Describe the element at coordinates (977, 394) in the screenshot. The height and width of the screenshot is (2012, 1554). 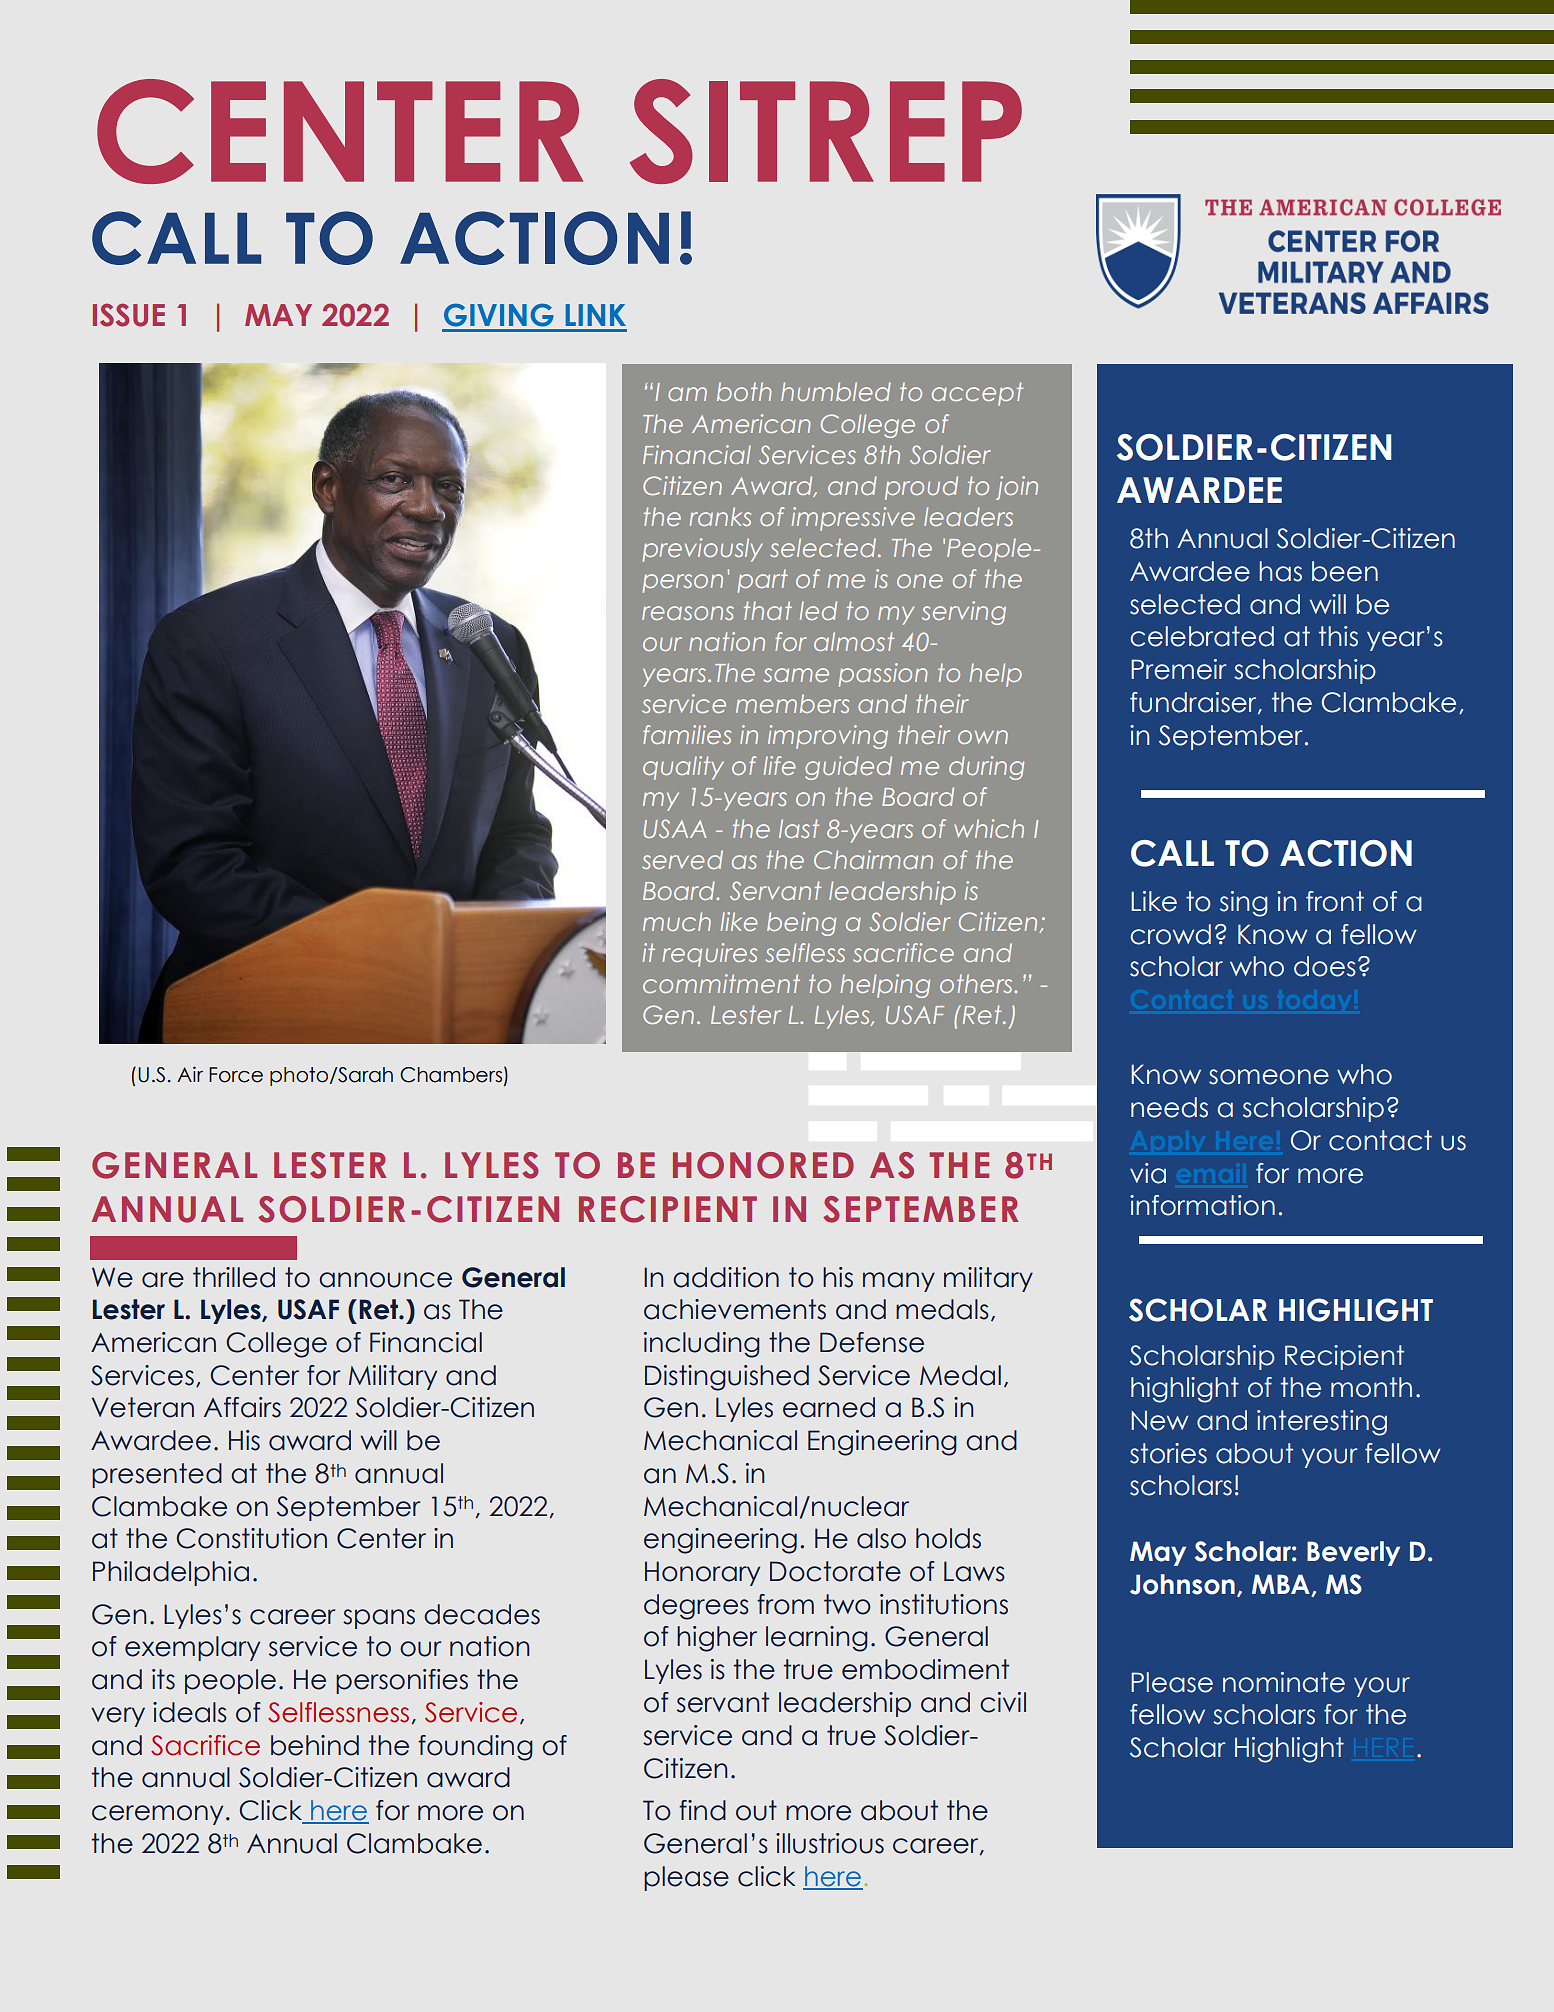
I see `accept` at that location.
